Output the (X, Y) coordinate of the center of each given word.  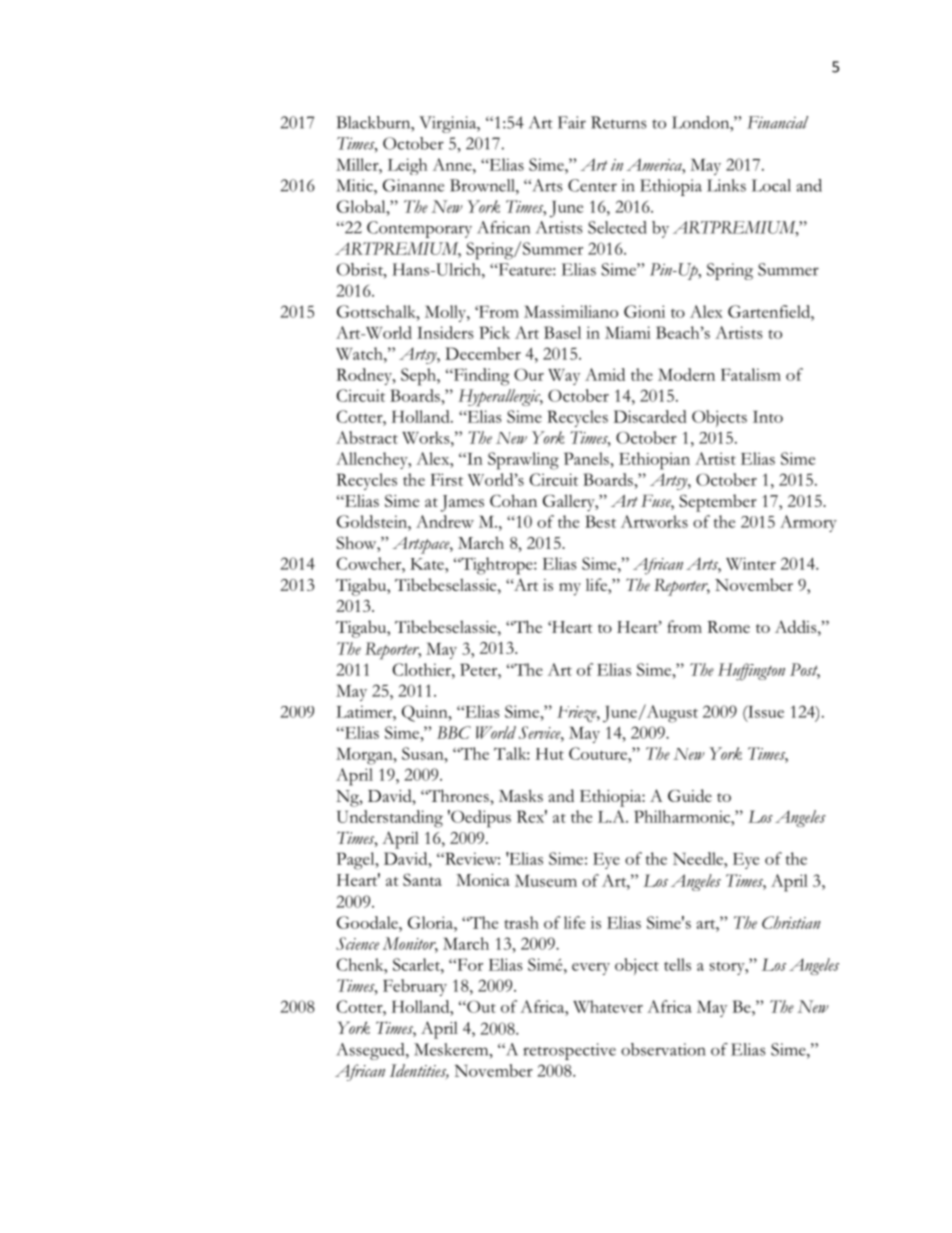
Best (600, 521)
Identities (419, 1071)
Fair (572, 122)
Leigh (407, 166)
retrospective (569, 1051)
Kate (428, 564)
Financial (777, 122)
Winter (751, 563)
